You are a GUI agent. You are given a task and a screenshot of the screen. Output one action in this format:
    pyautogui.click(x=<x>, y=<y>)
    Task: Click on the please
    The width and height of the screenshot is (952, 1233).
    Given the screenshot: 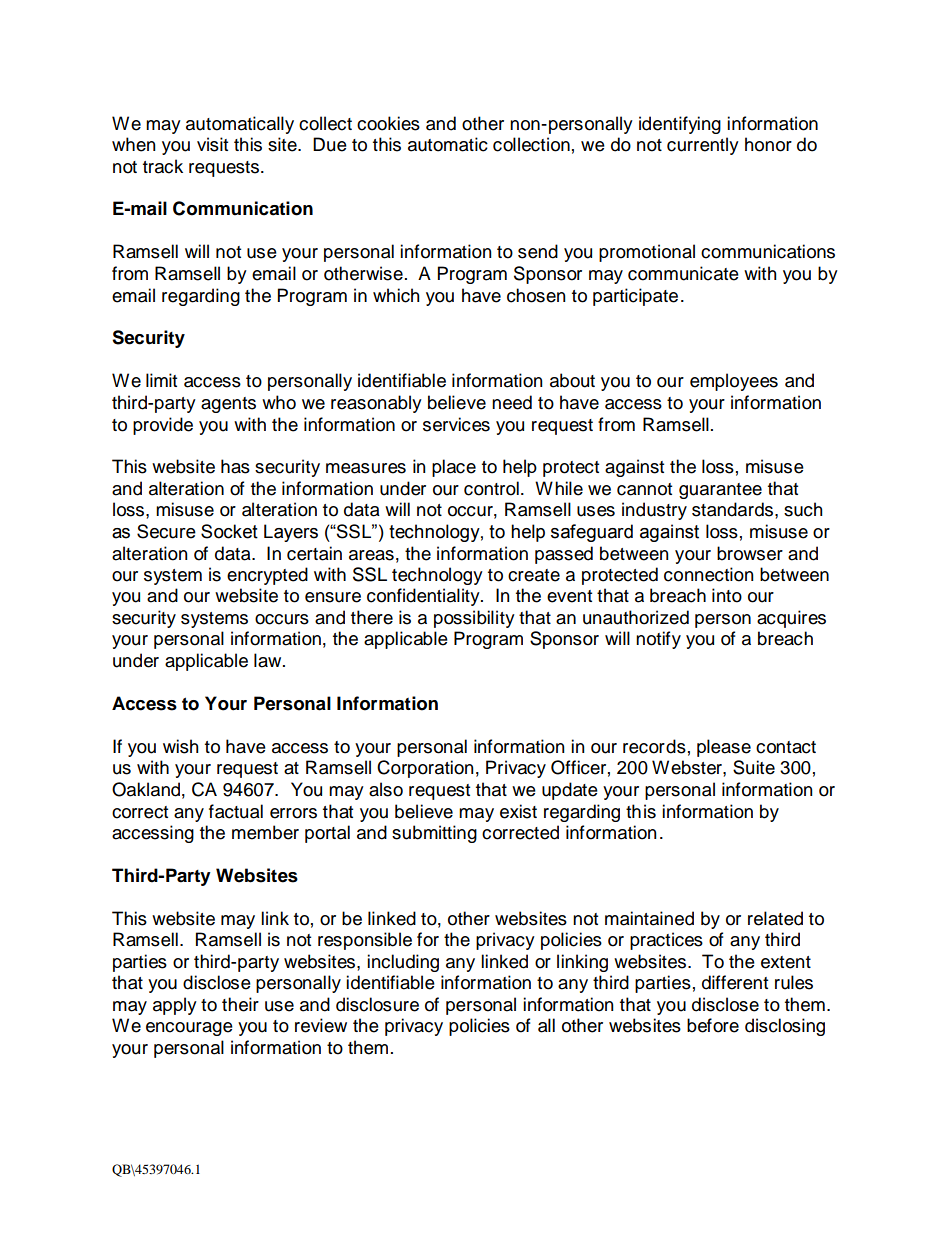 What is the action you would take?
    pyautogui.click(x=724, y=748)
